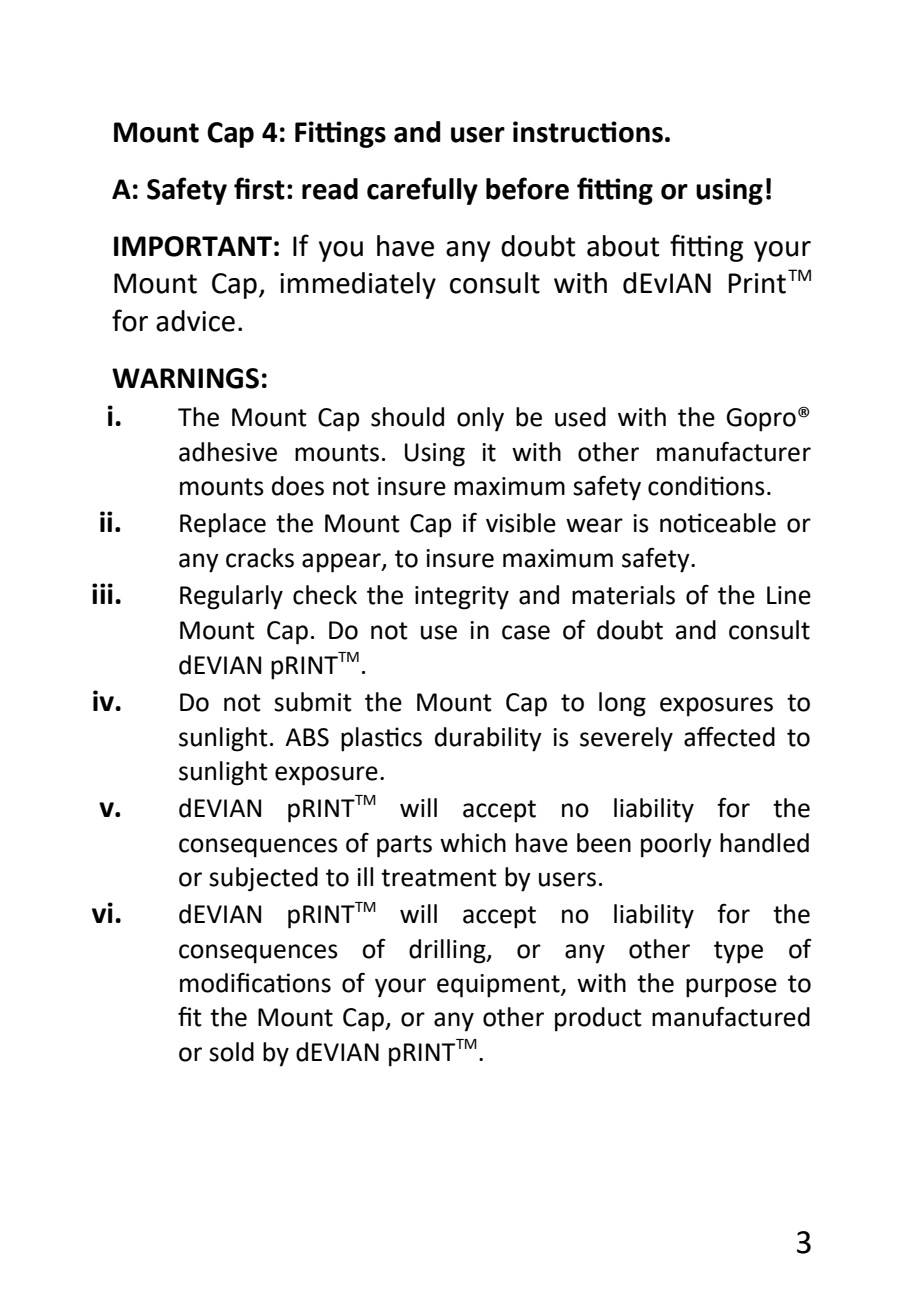 Image resolution: width=924 pixels, height=1303 pixels. What do you see at coordinates (259, 188) in the screenshot?
I see `first` at bounding box center [259, 188].
